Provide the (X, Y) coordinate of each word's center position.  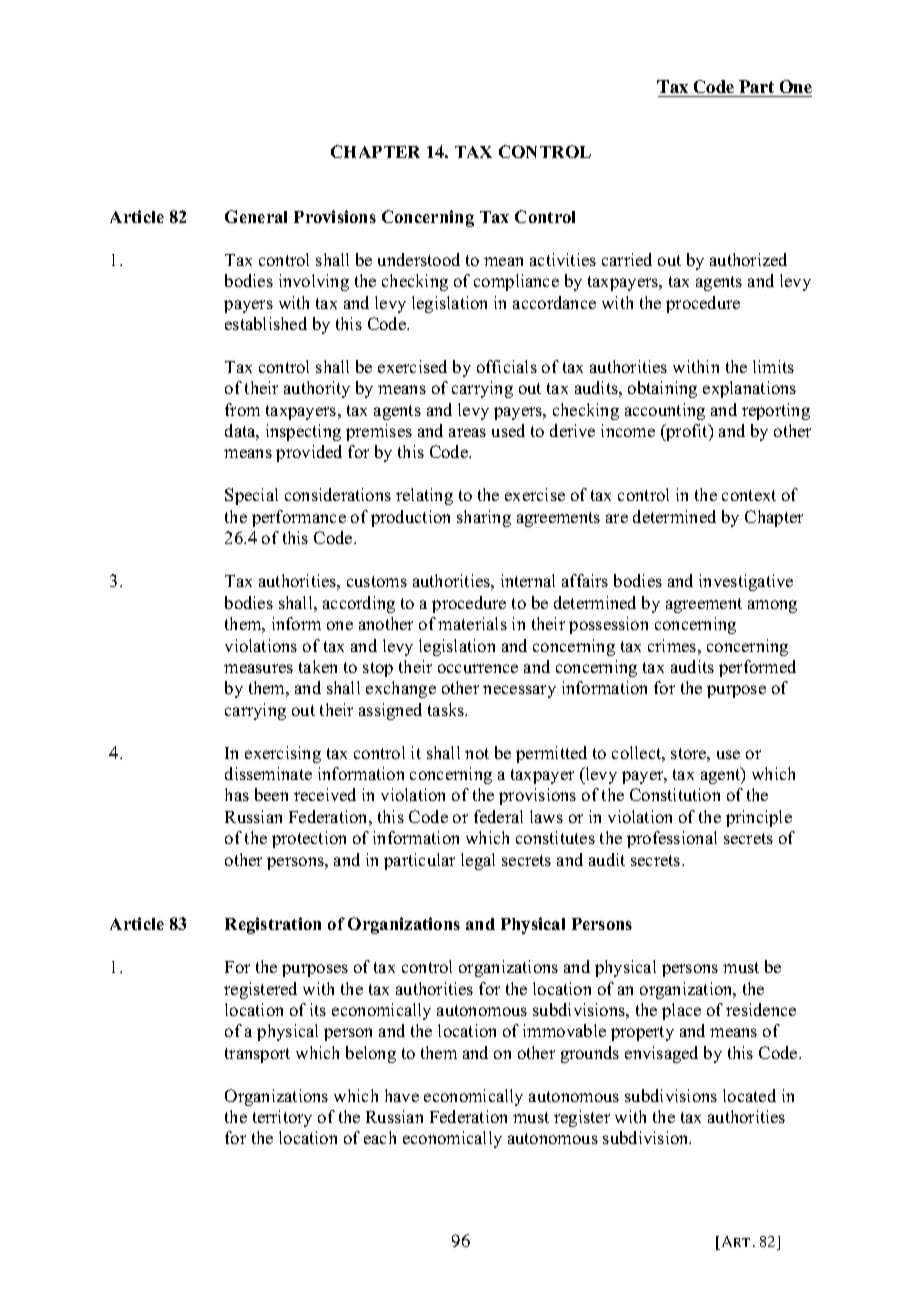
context (749, 495)
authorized (748, 259)
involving (314, 282)
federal (498, 816)
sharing (484, 518)
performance (299, 518)
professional (672, 839)
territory (282, 1118)
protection (309, 839)
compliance (516, 282)
